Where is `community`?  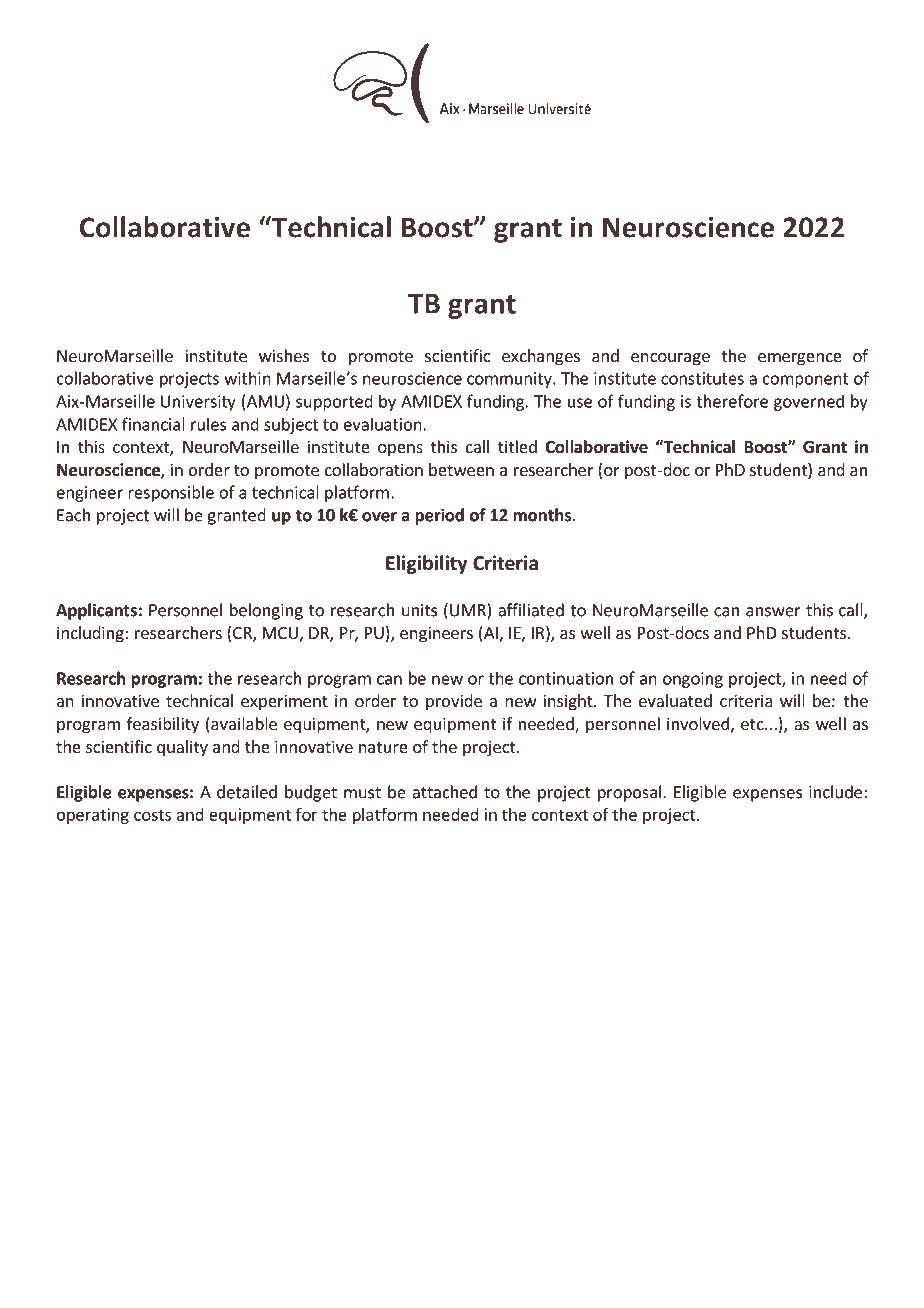
community is located at coordinates (510, 380).
